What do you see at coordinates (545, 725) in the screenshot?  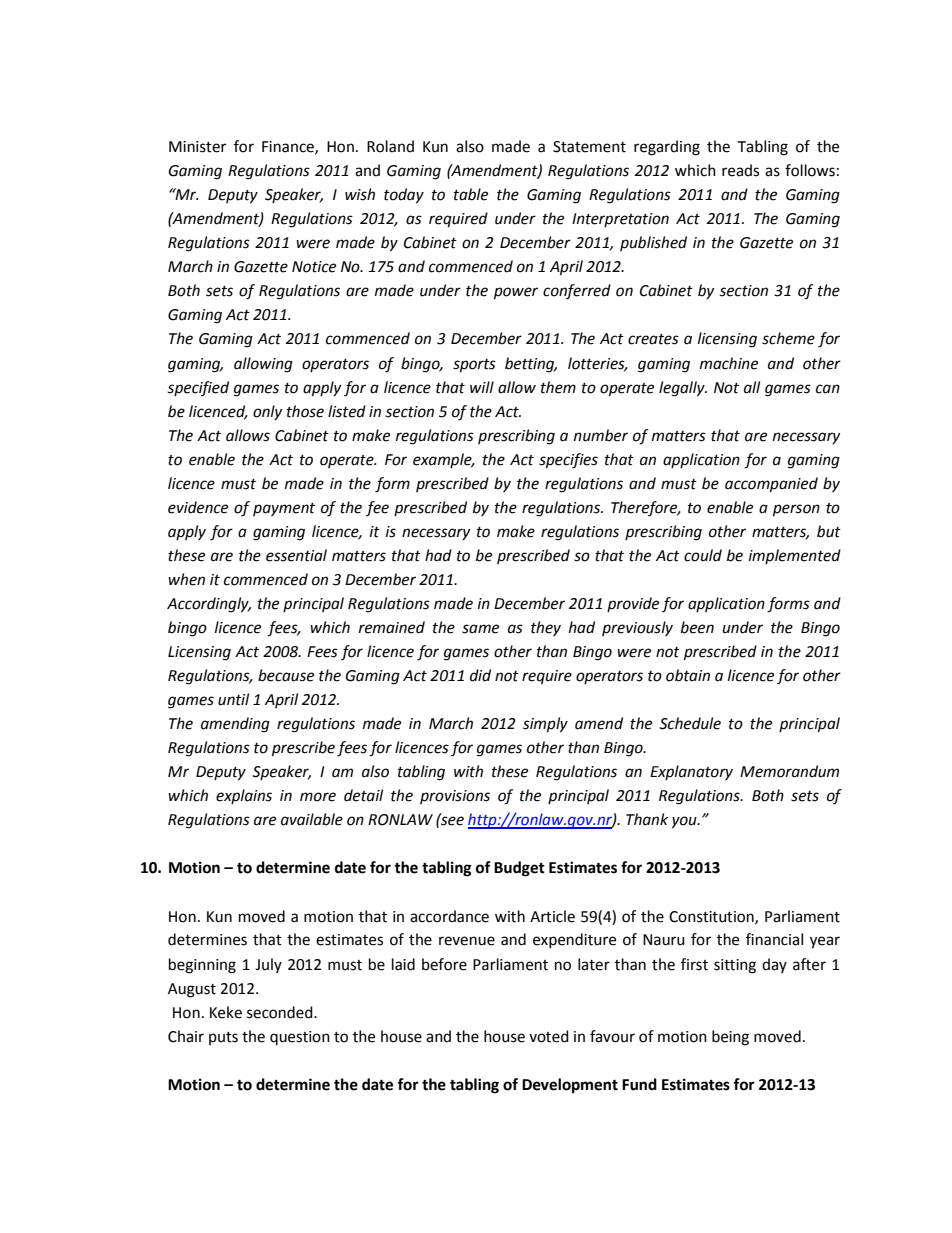 I see `simply` at bounding box center [545, 725].
